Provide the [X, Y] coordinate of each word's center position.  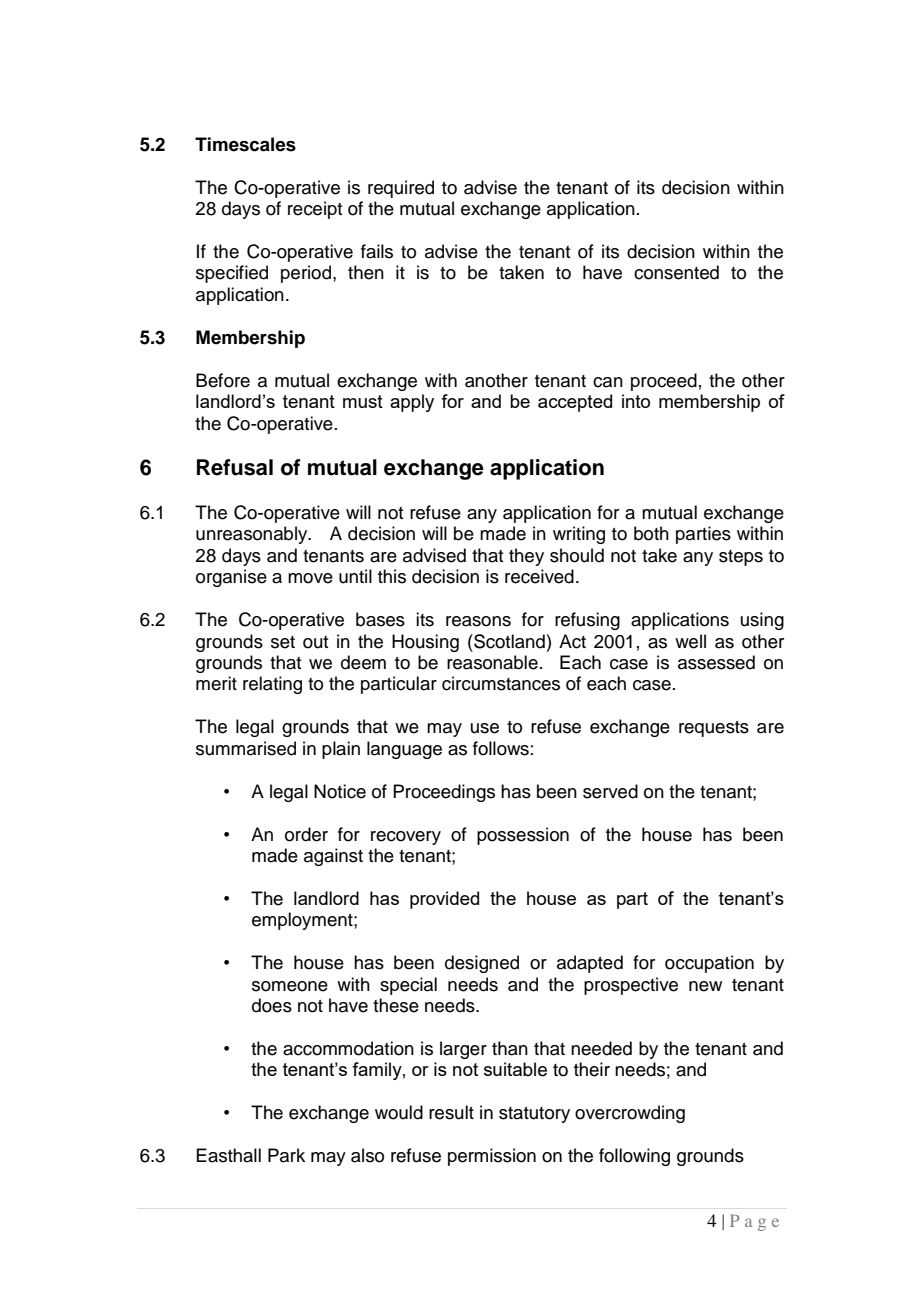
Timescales [245, 144]
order [306, 834]
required [401, 189]
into [636, 401]
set [283, 642]
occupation [709, 964]
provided [444, 900]
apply [412, 403]
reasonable [492, 662]
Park [286, 1155]
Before [223, 380]
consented [676, 272]
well [690, 641]
